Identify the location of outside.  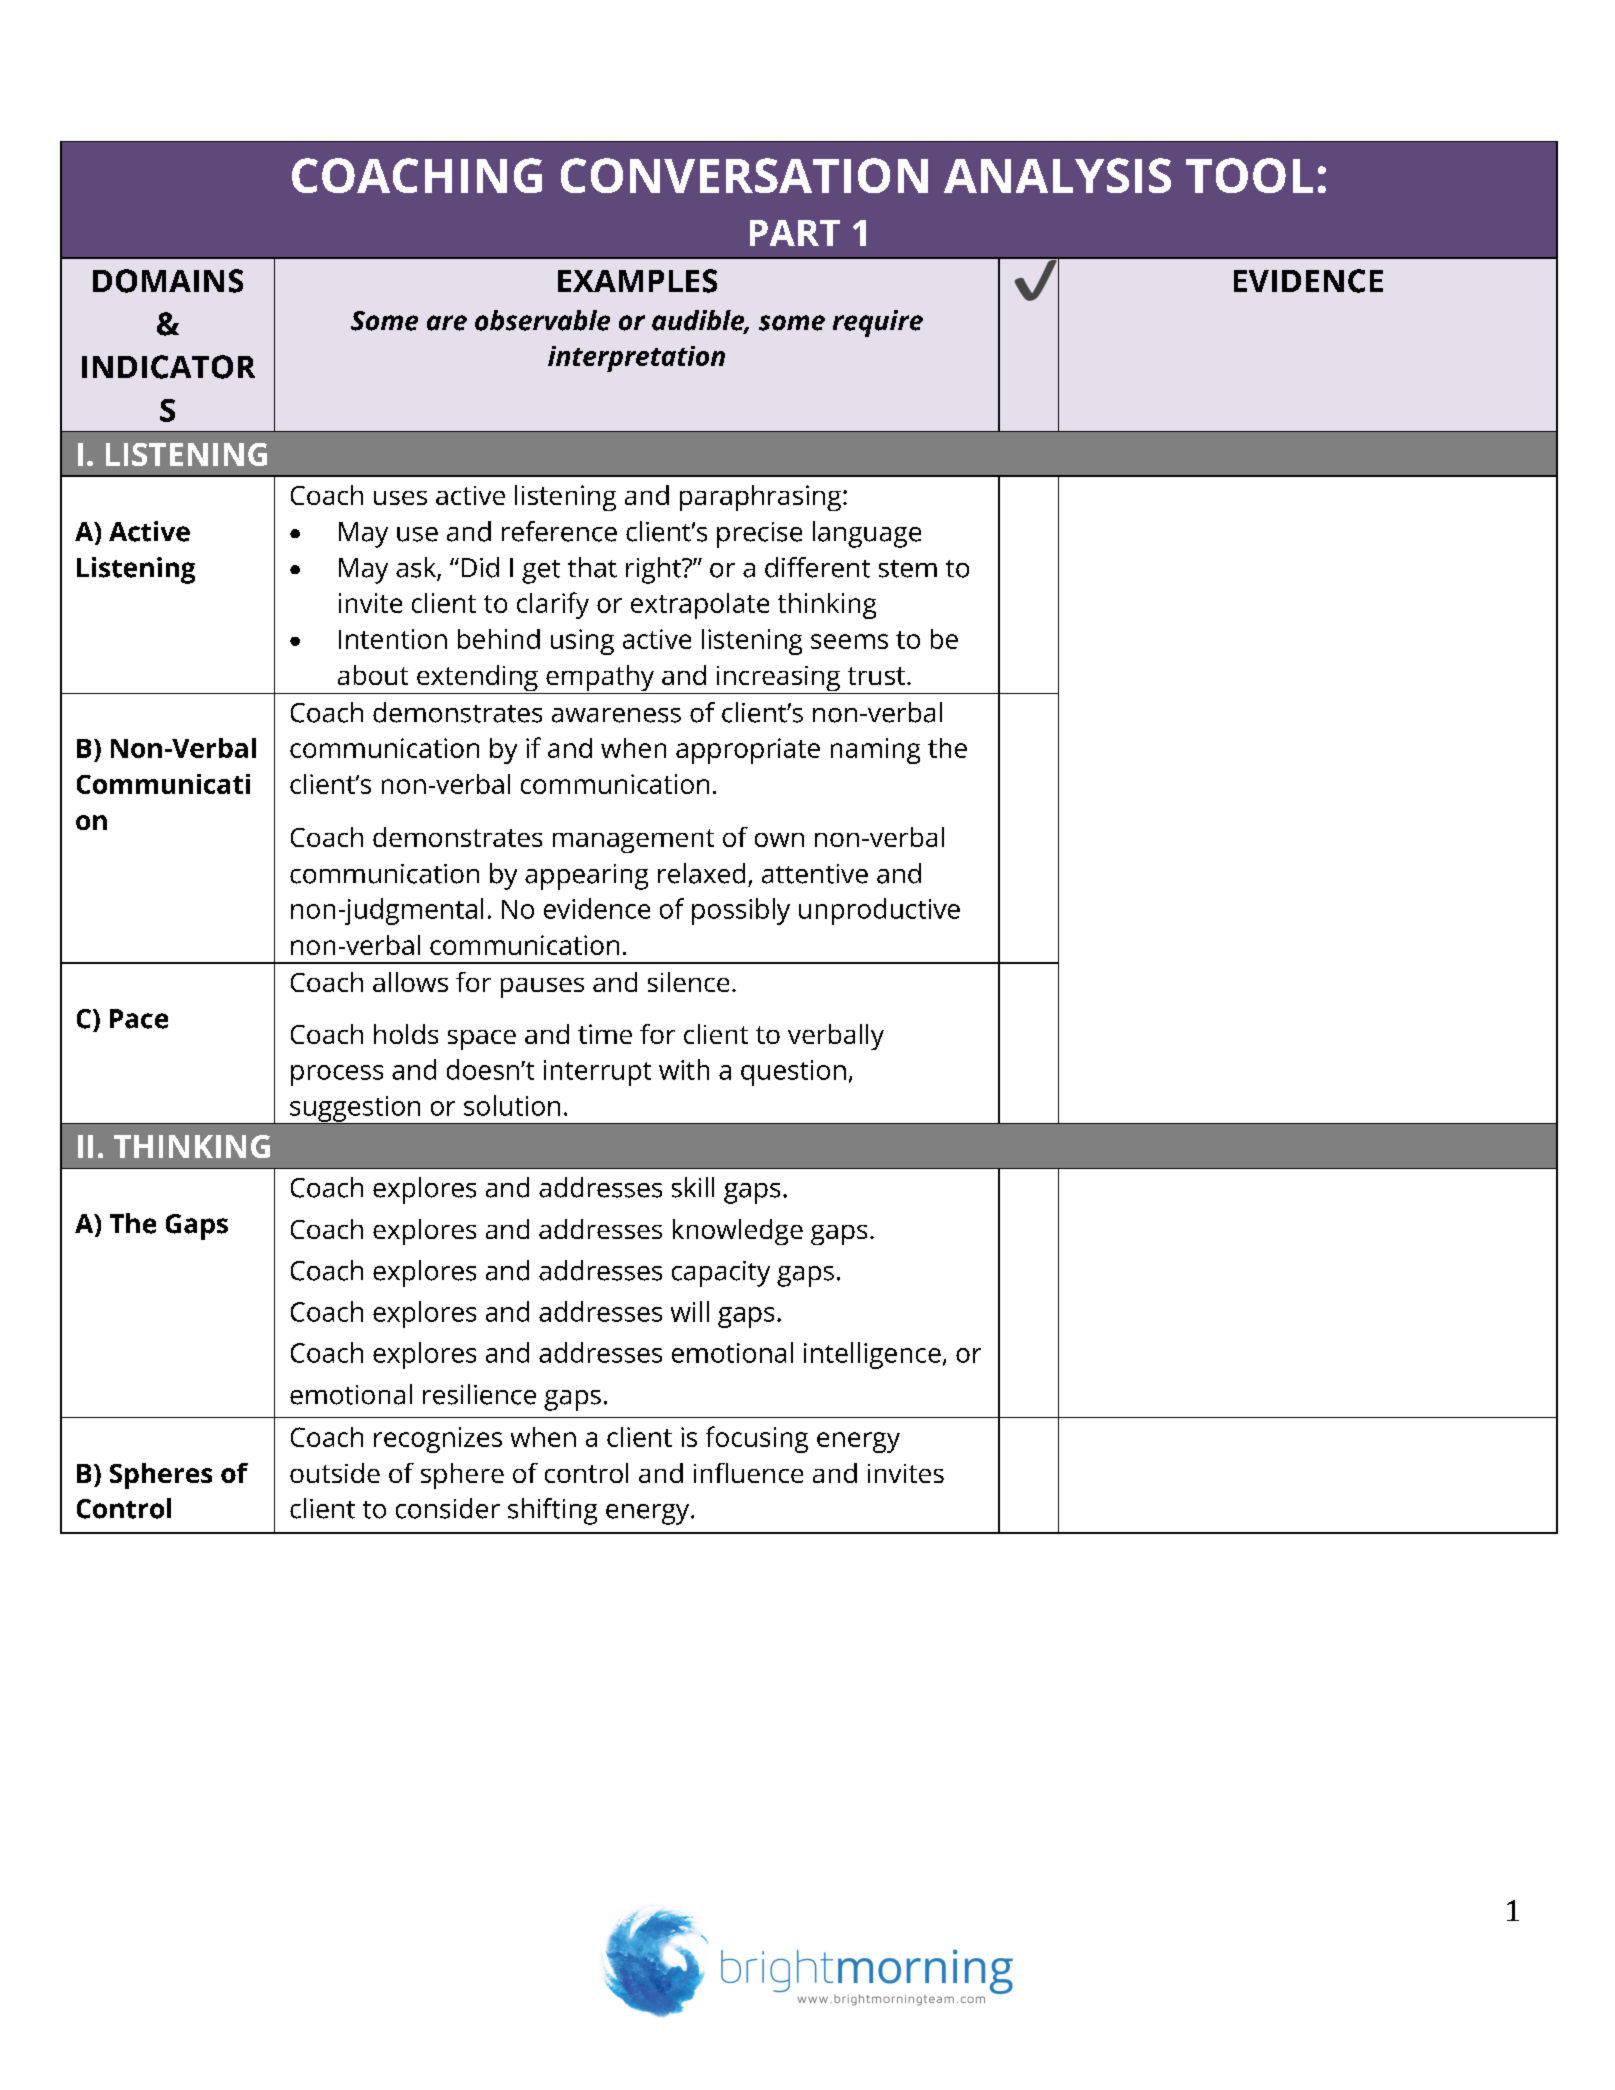
(335, 1473).
